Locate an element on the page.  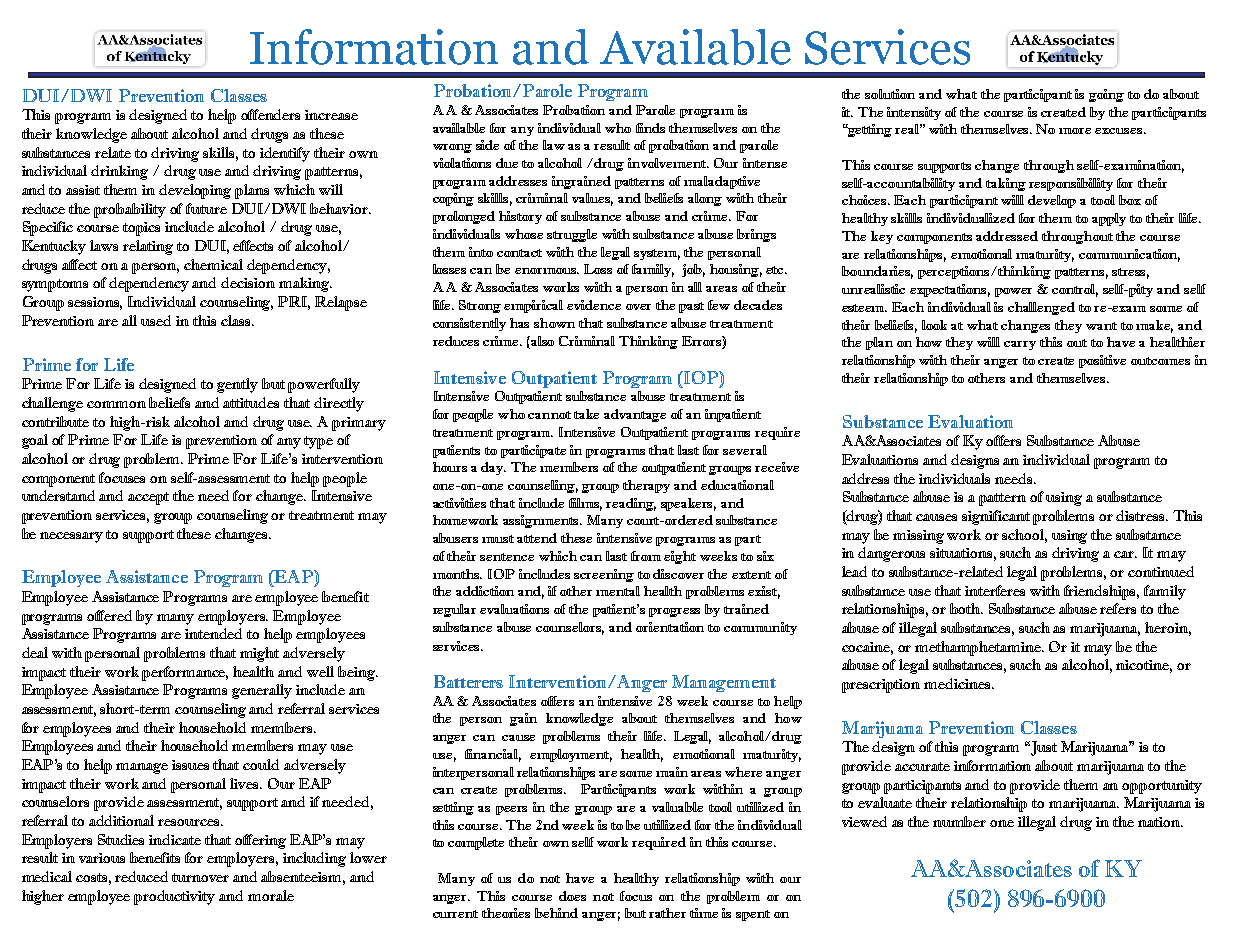
evidence is located at coordinates (594, 305).
